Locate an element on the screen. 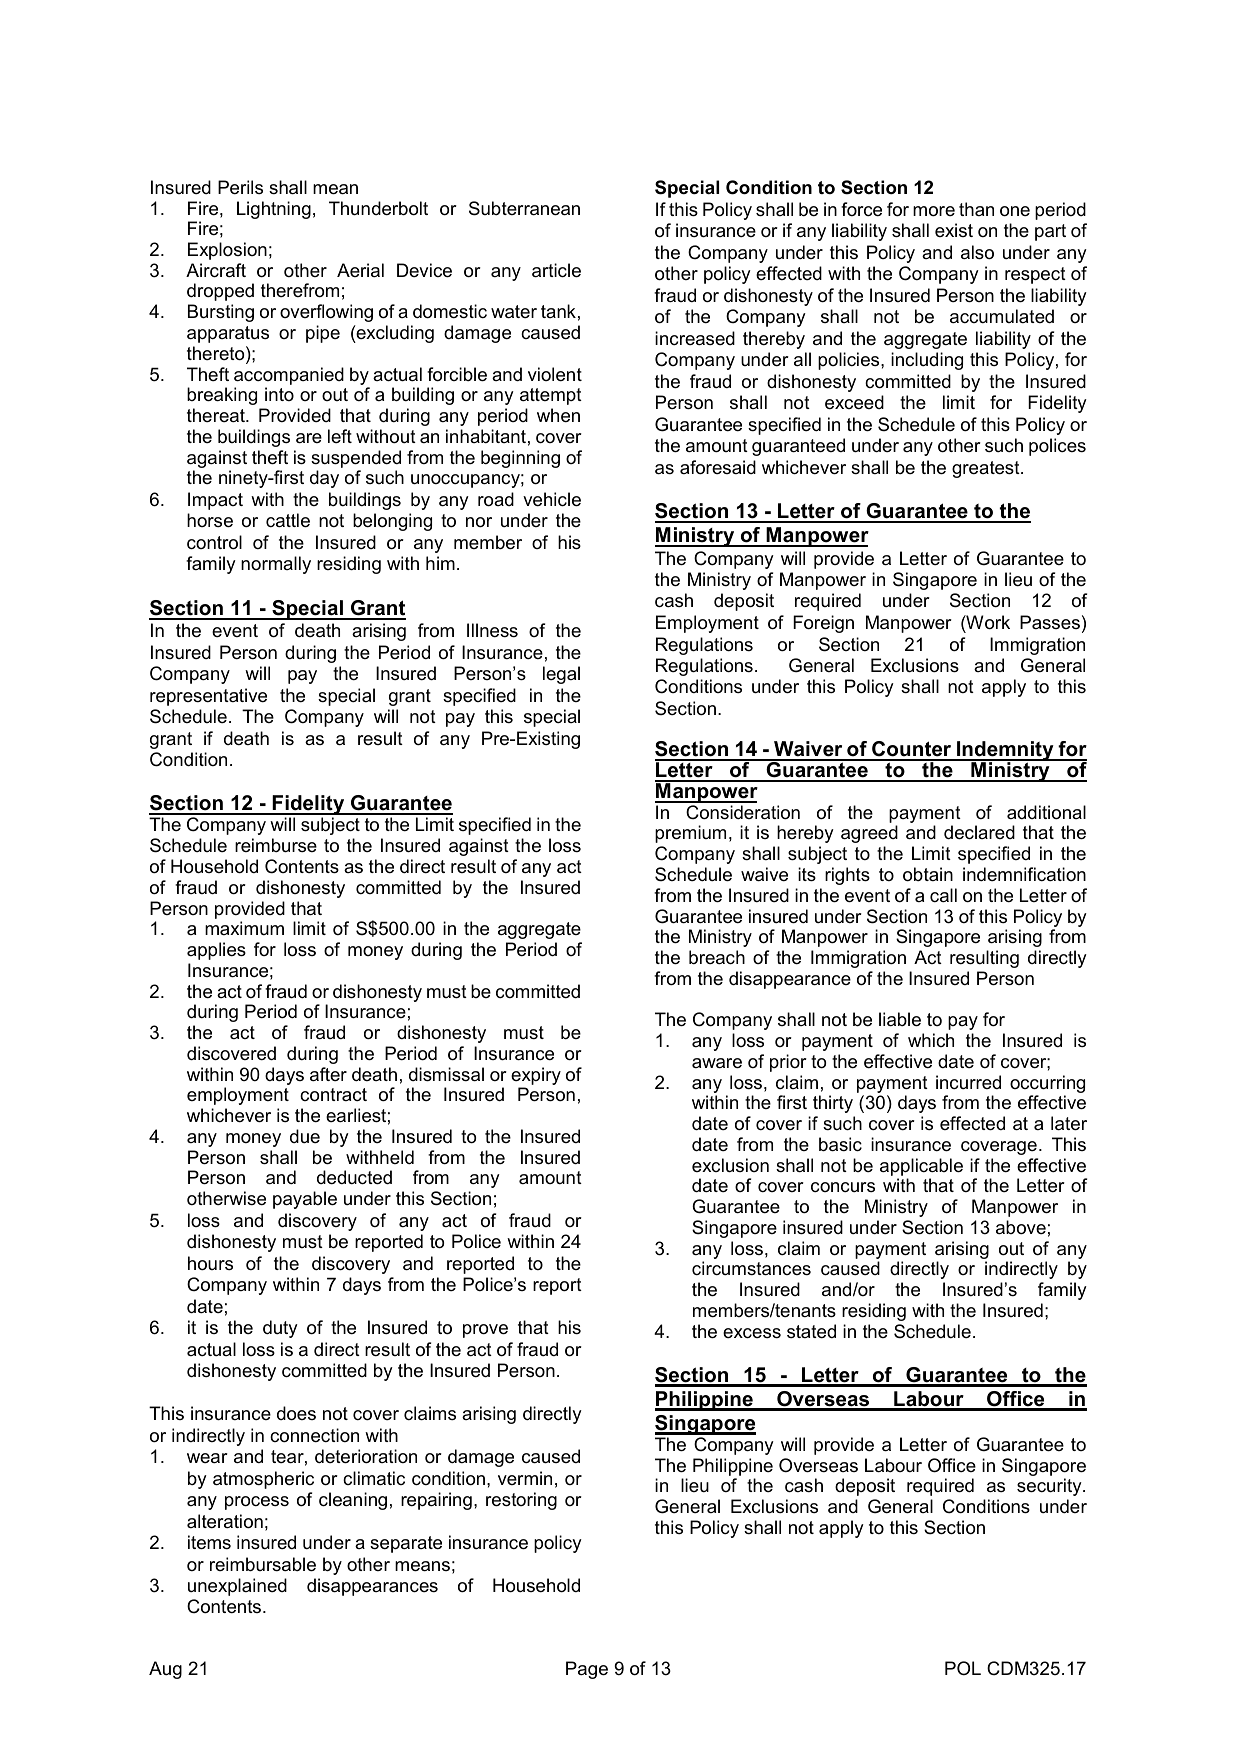 This screenshot has height=1748, width=1236. call is located at coordinates (943, 895).
